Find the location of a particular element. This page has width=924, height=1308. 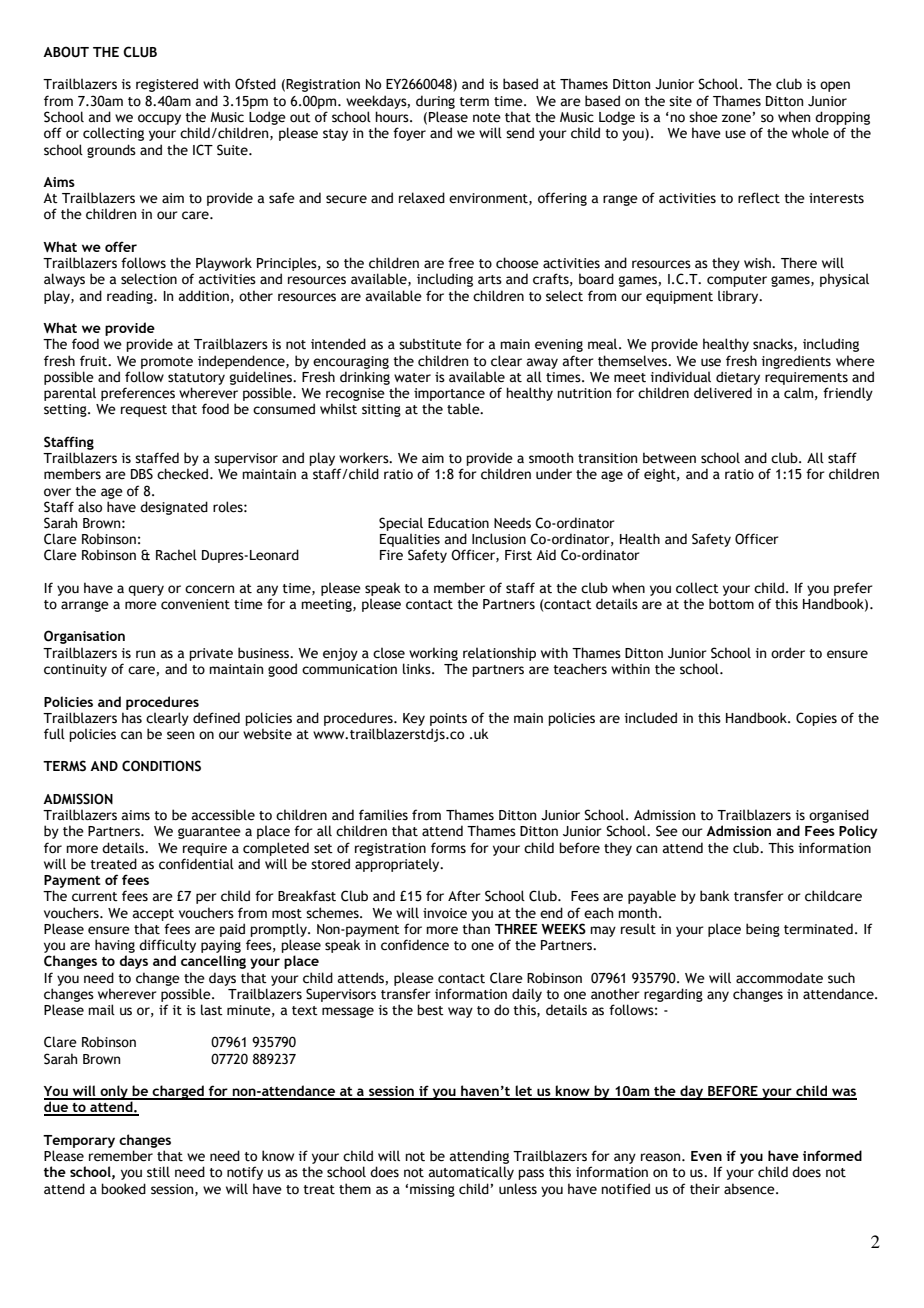

registered is located at coordinates (167, 85).
